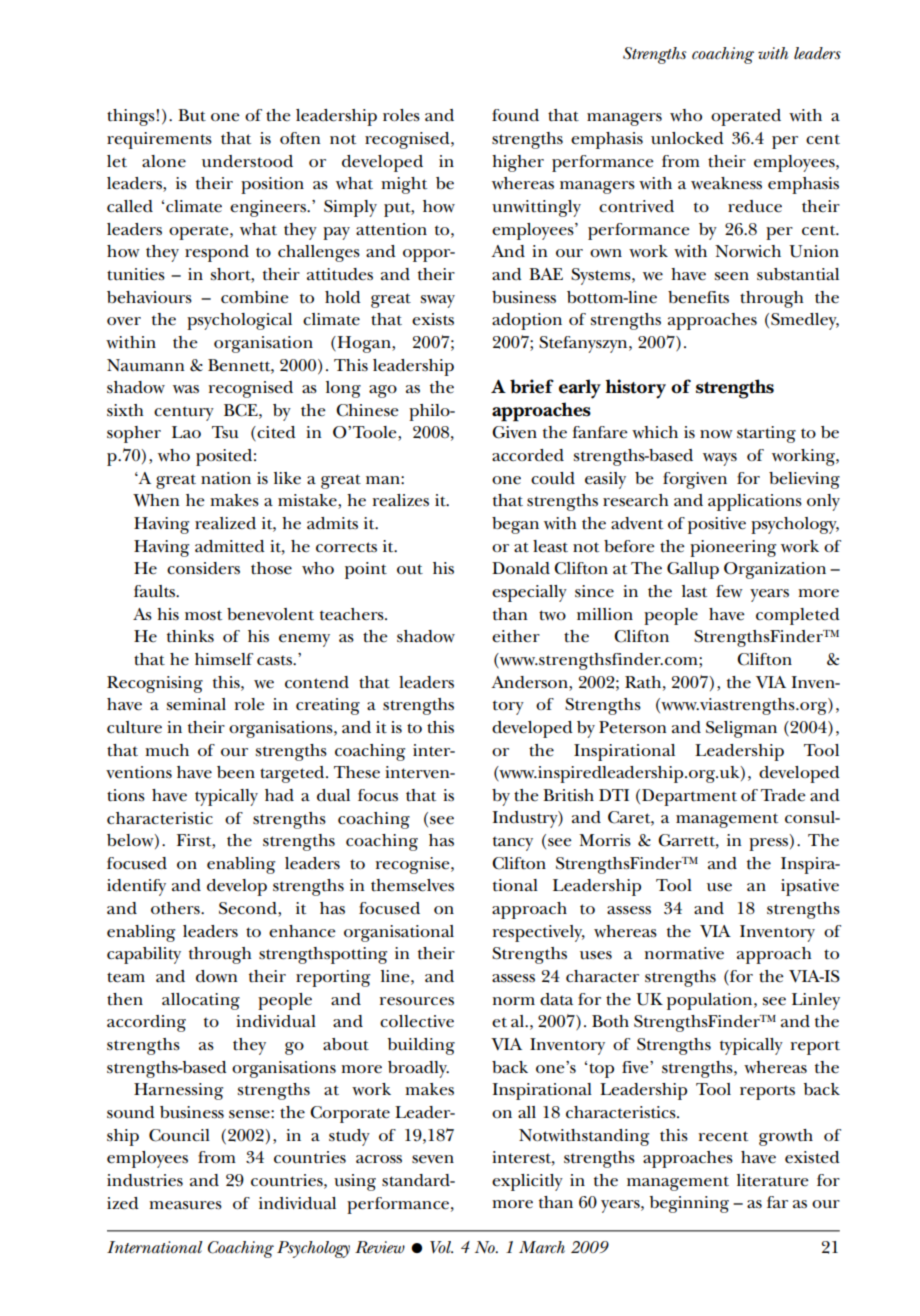 The width and height of the image is (920, 1316). Describe the element at coordinates (518, 163) in the image. I see `higher` at that location.
